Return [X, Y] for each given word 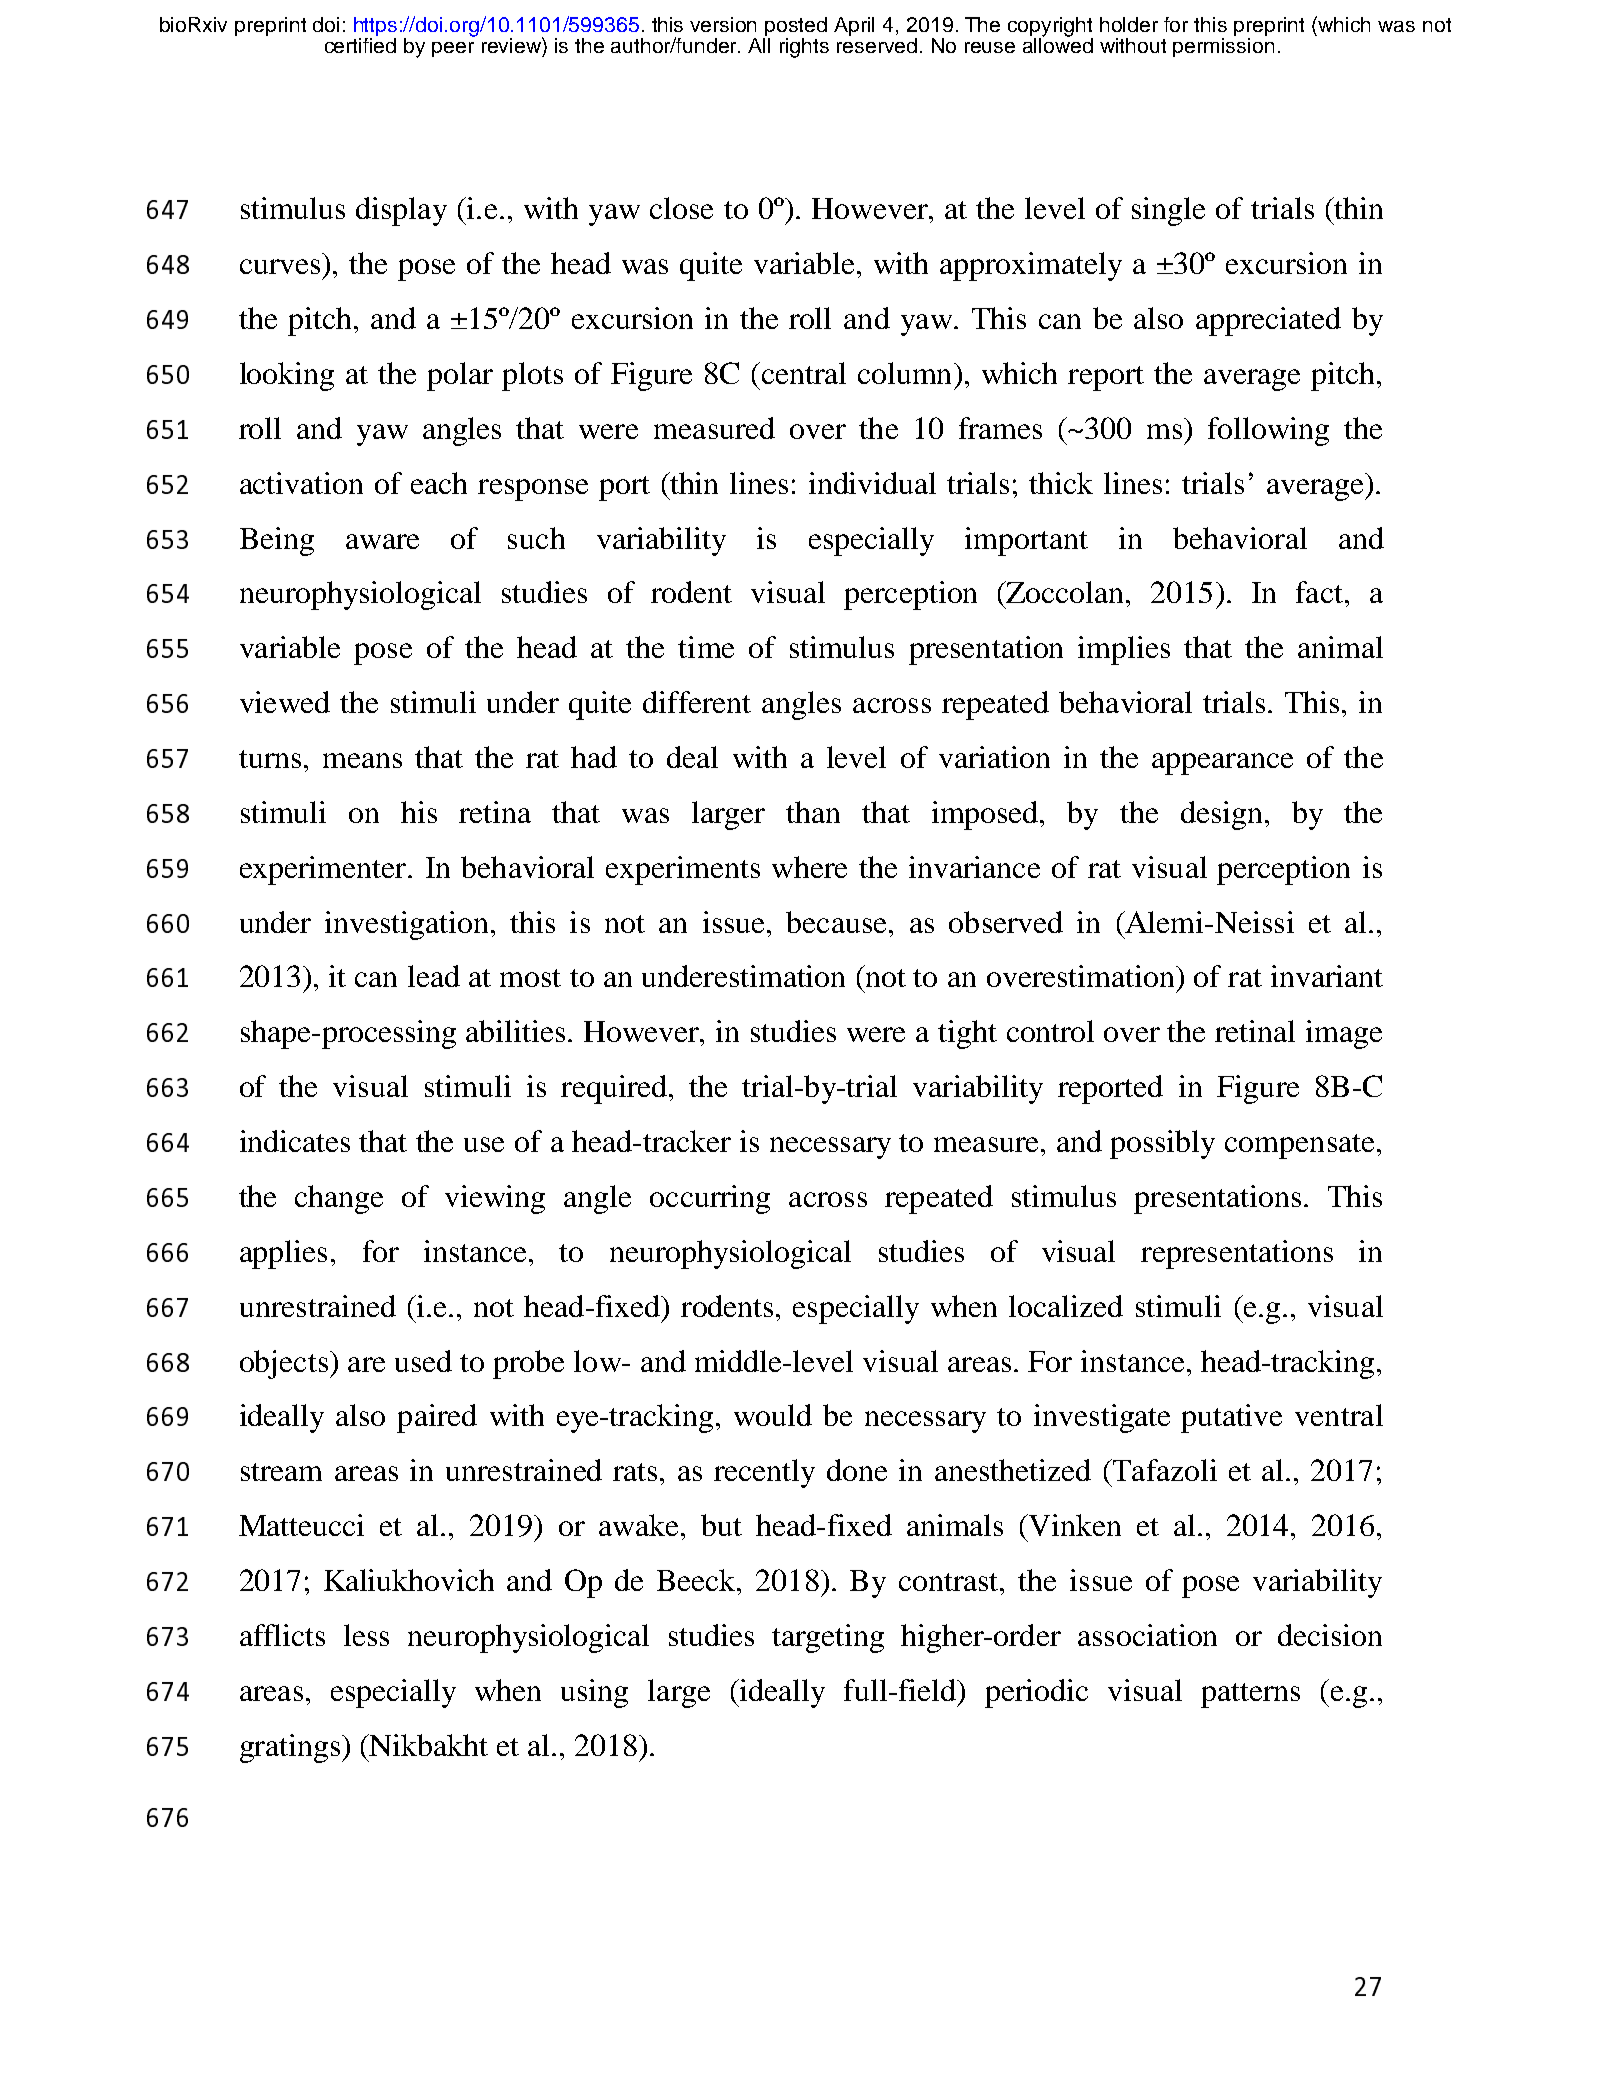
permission [1223, 46]
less [366, 1635]
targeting [828, 1638]
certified [360, 44]
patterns [1250, 1695]
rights [804, 48]
